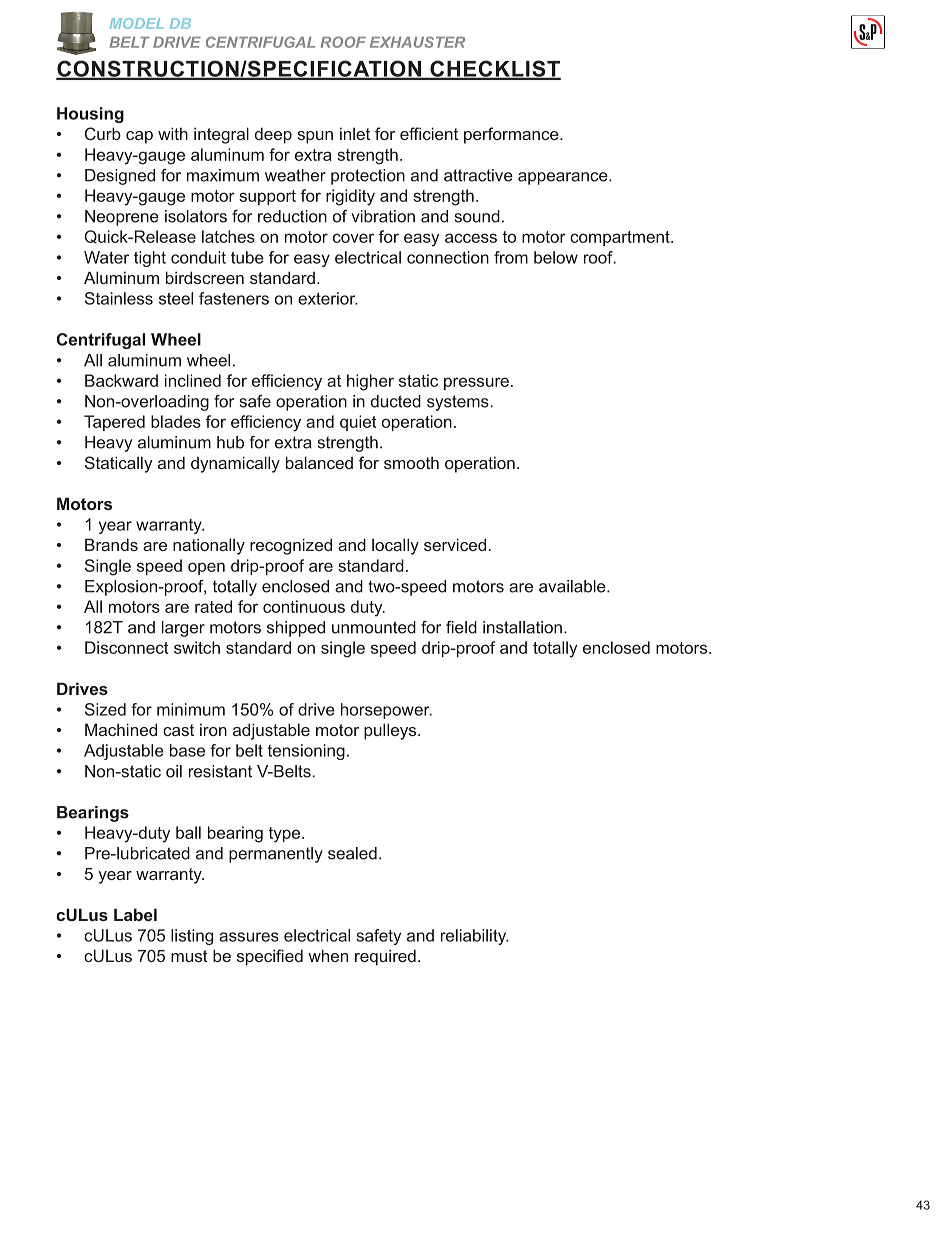 This screenshot has height=1233, width=952. What do you see at coordinates (573, 586) in the screenshot?
I see `available` at bounding box center [573, 586].
